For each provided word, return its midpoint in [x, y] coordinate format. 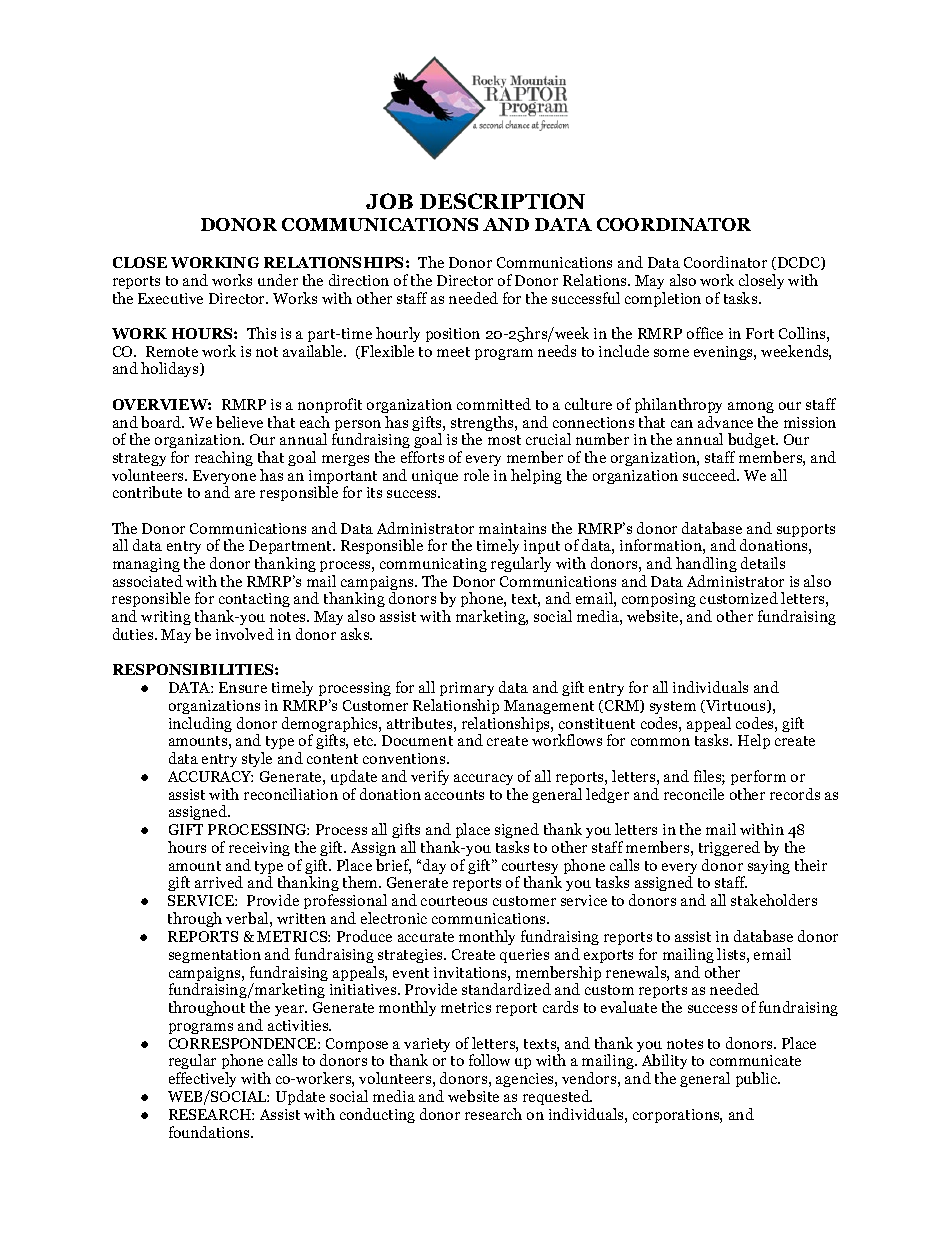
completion [663, 299]
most [504, 440]
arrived [219, 882]
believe [239, 422]
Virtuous [736, 706]
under [278, 280]
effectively [202, 1079]
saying [769, 867]
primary [467, 689]
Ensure [243, 687]
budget [753, 440]
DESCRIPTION [502, 201]
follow [489, 1060]
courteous [454, 901]
